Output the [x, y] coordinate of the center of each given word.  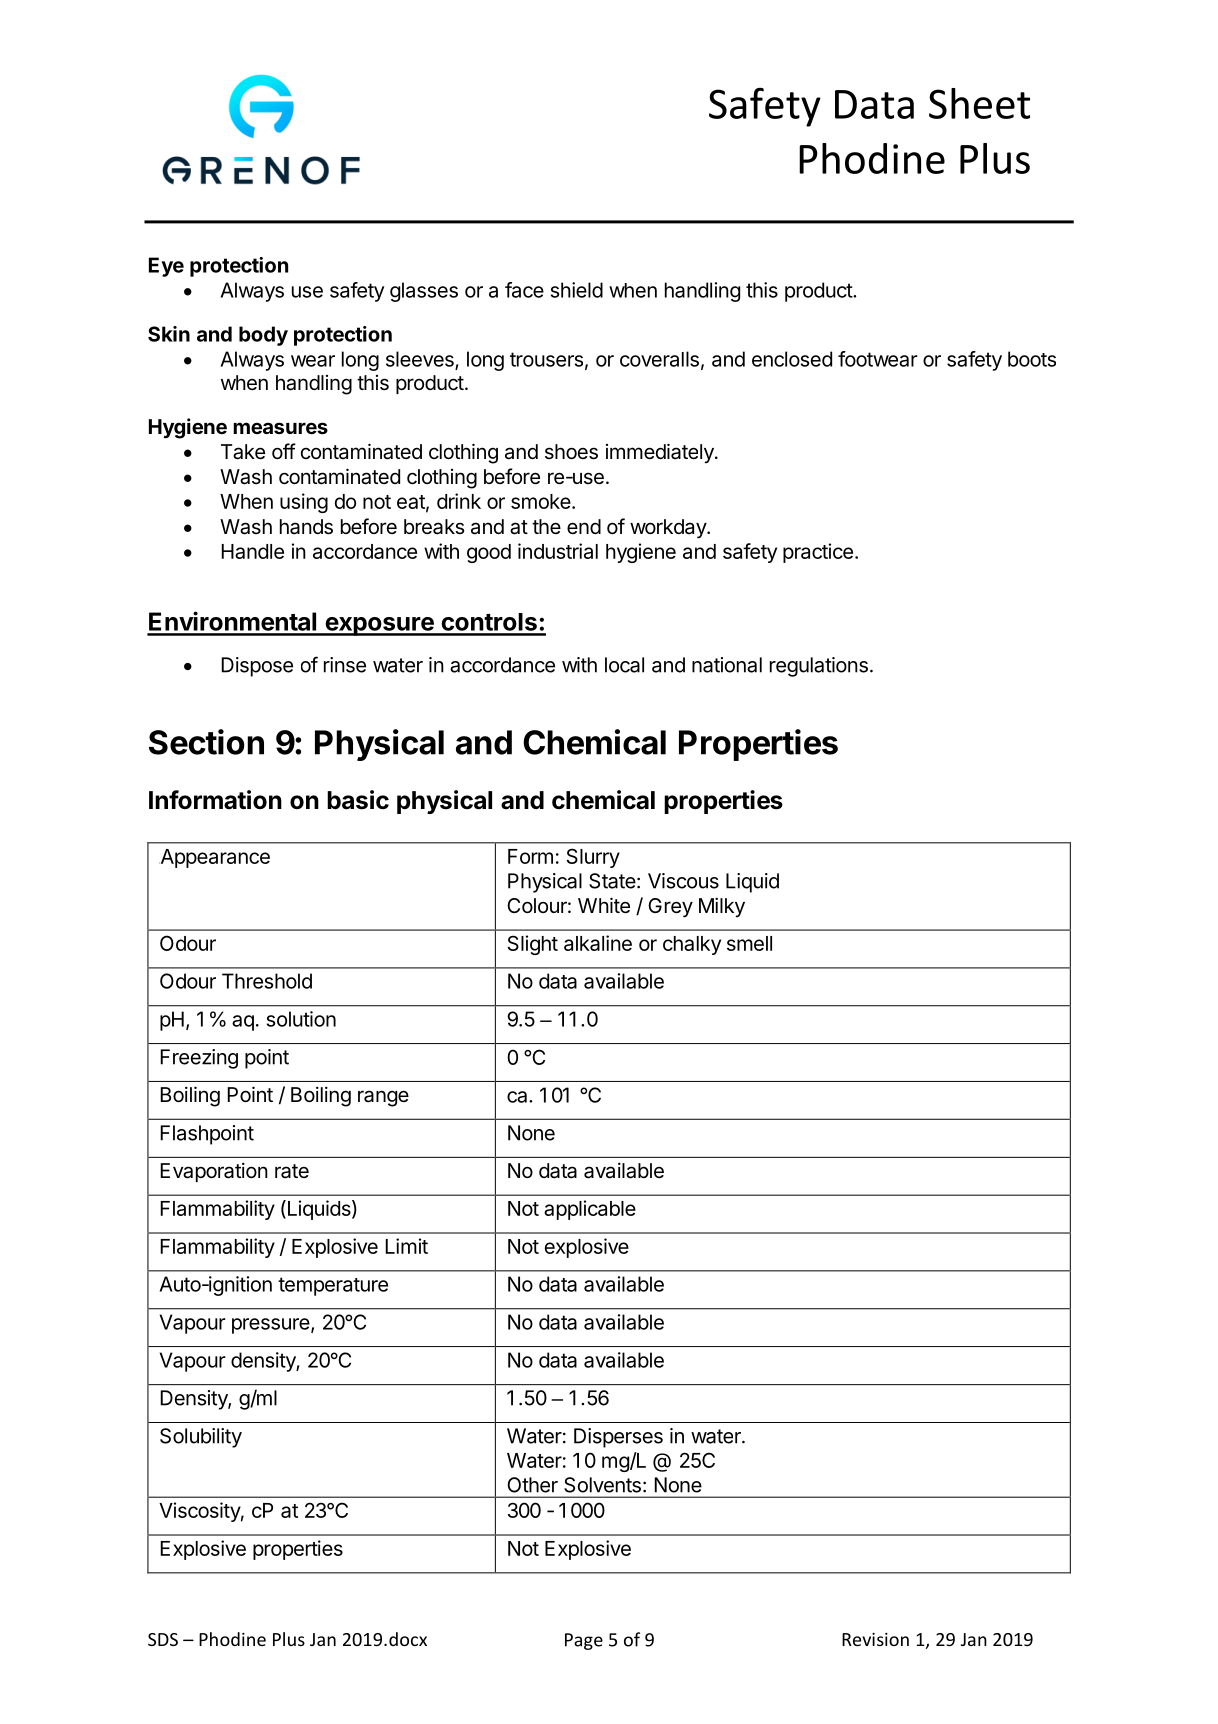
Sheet [979, 103]
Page [584, 1641]
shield [577, 290]
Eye [166, 267]
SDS [163, 1639]
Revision [875, 1639]
